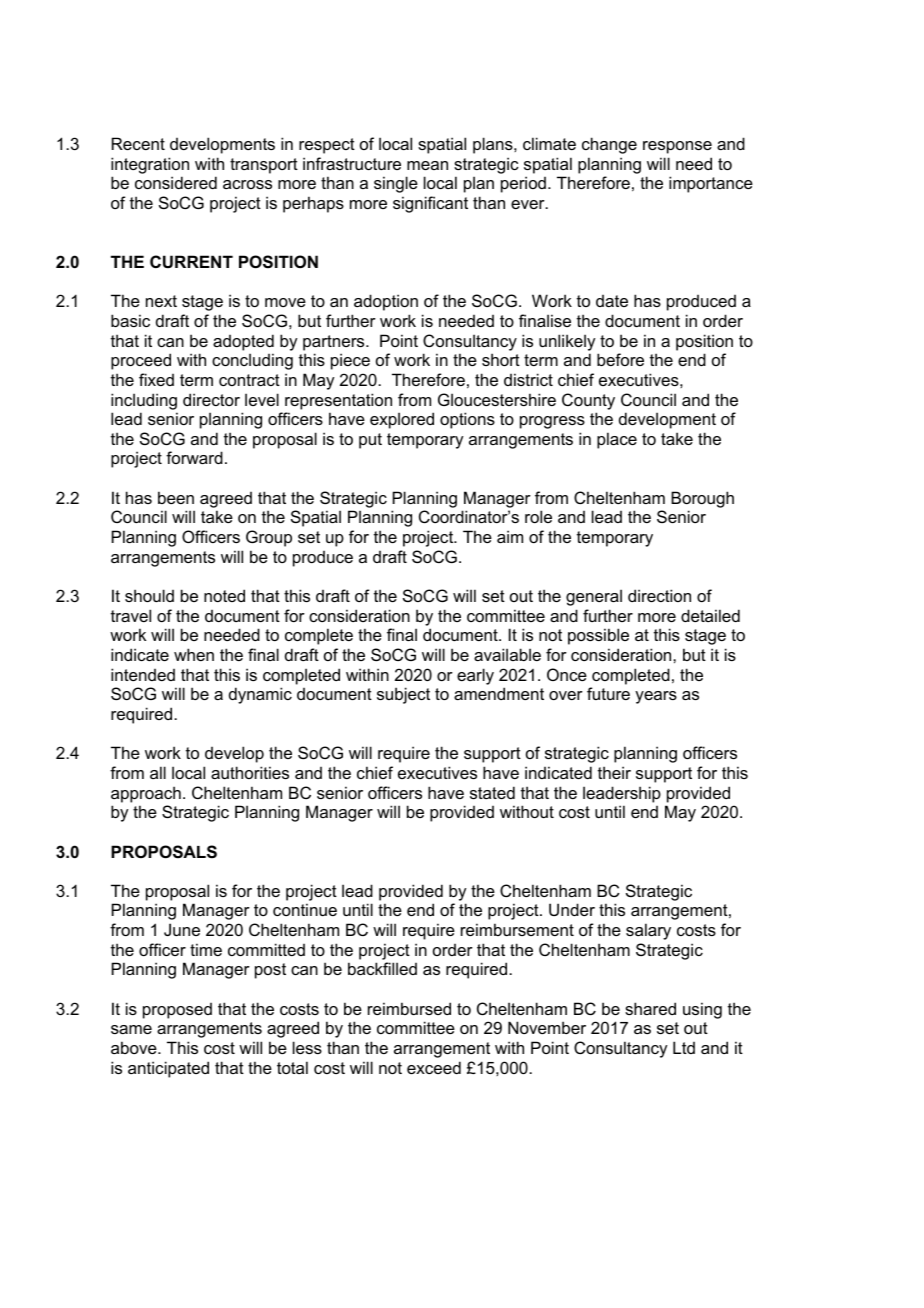 The image size is (924, 1308). I want to click on change, so click(609, 145).
